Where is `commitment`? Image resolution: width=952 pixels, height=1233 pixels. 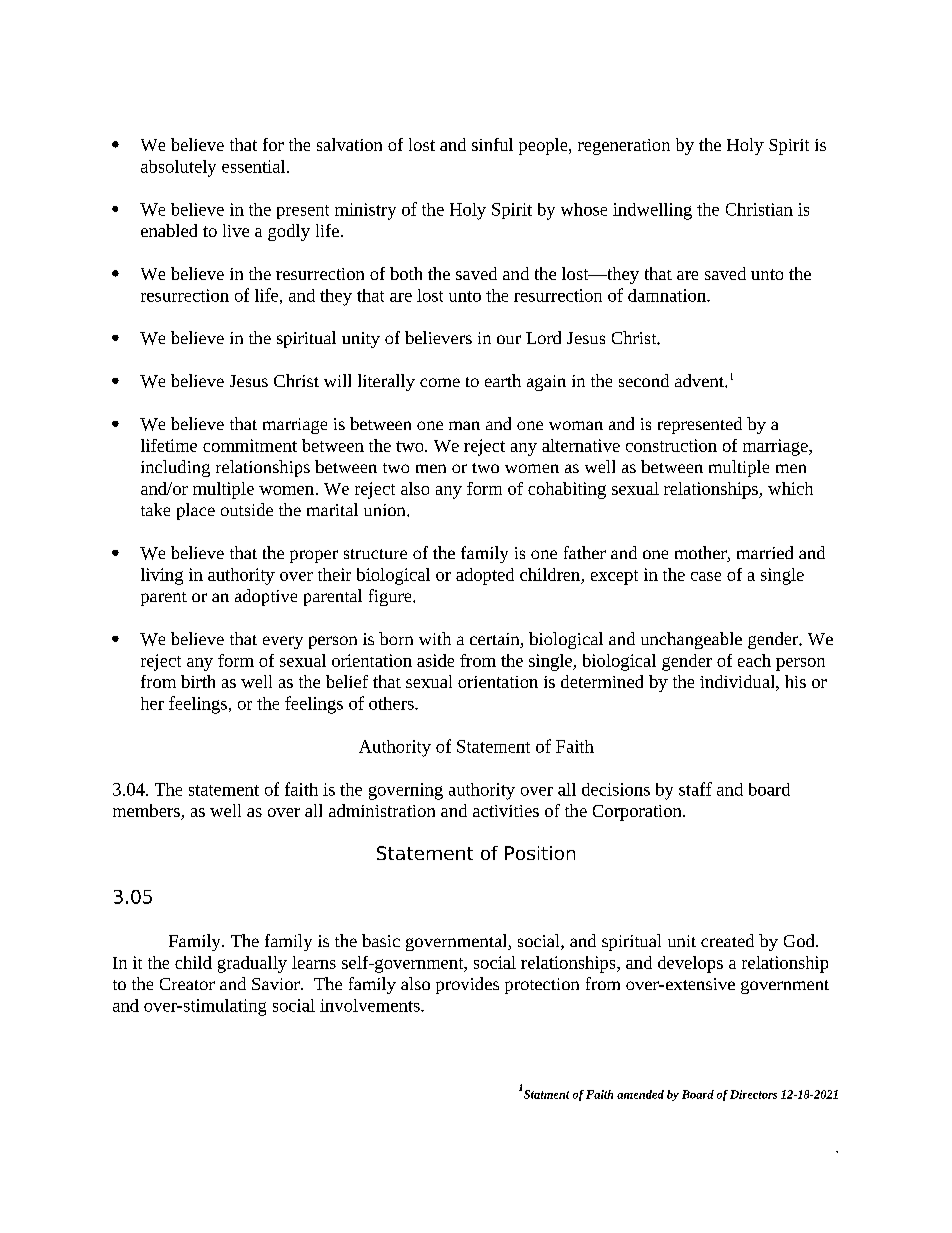 commitment is located at coordinates (250, 445).
